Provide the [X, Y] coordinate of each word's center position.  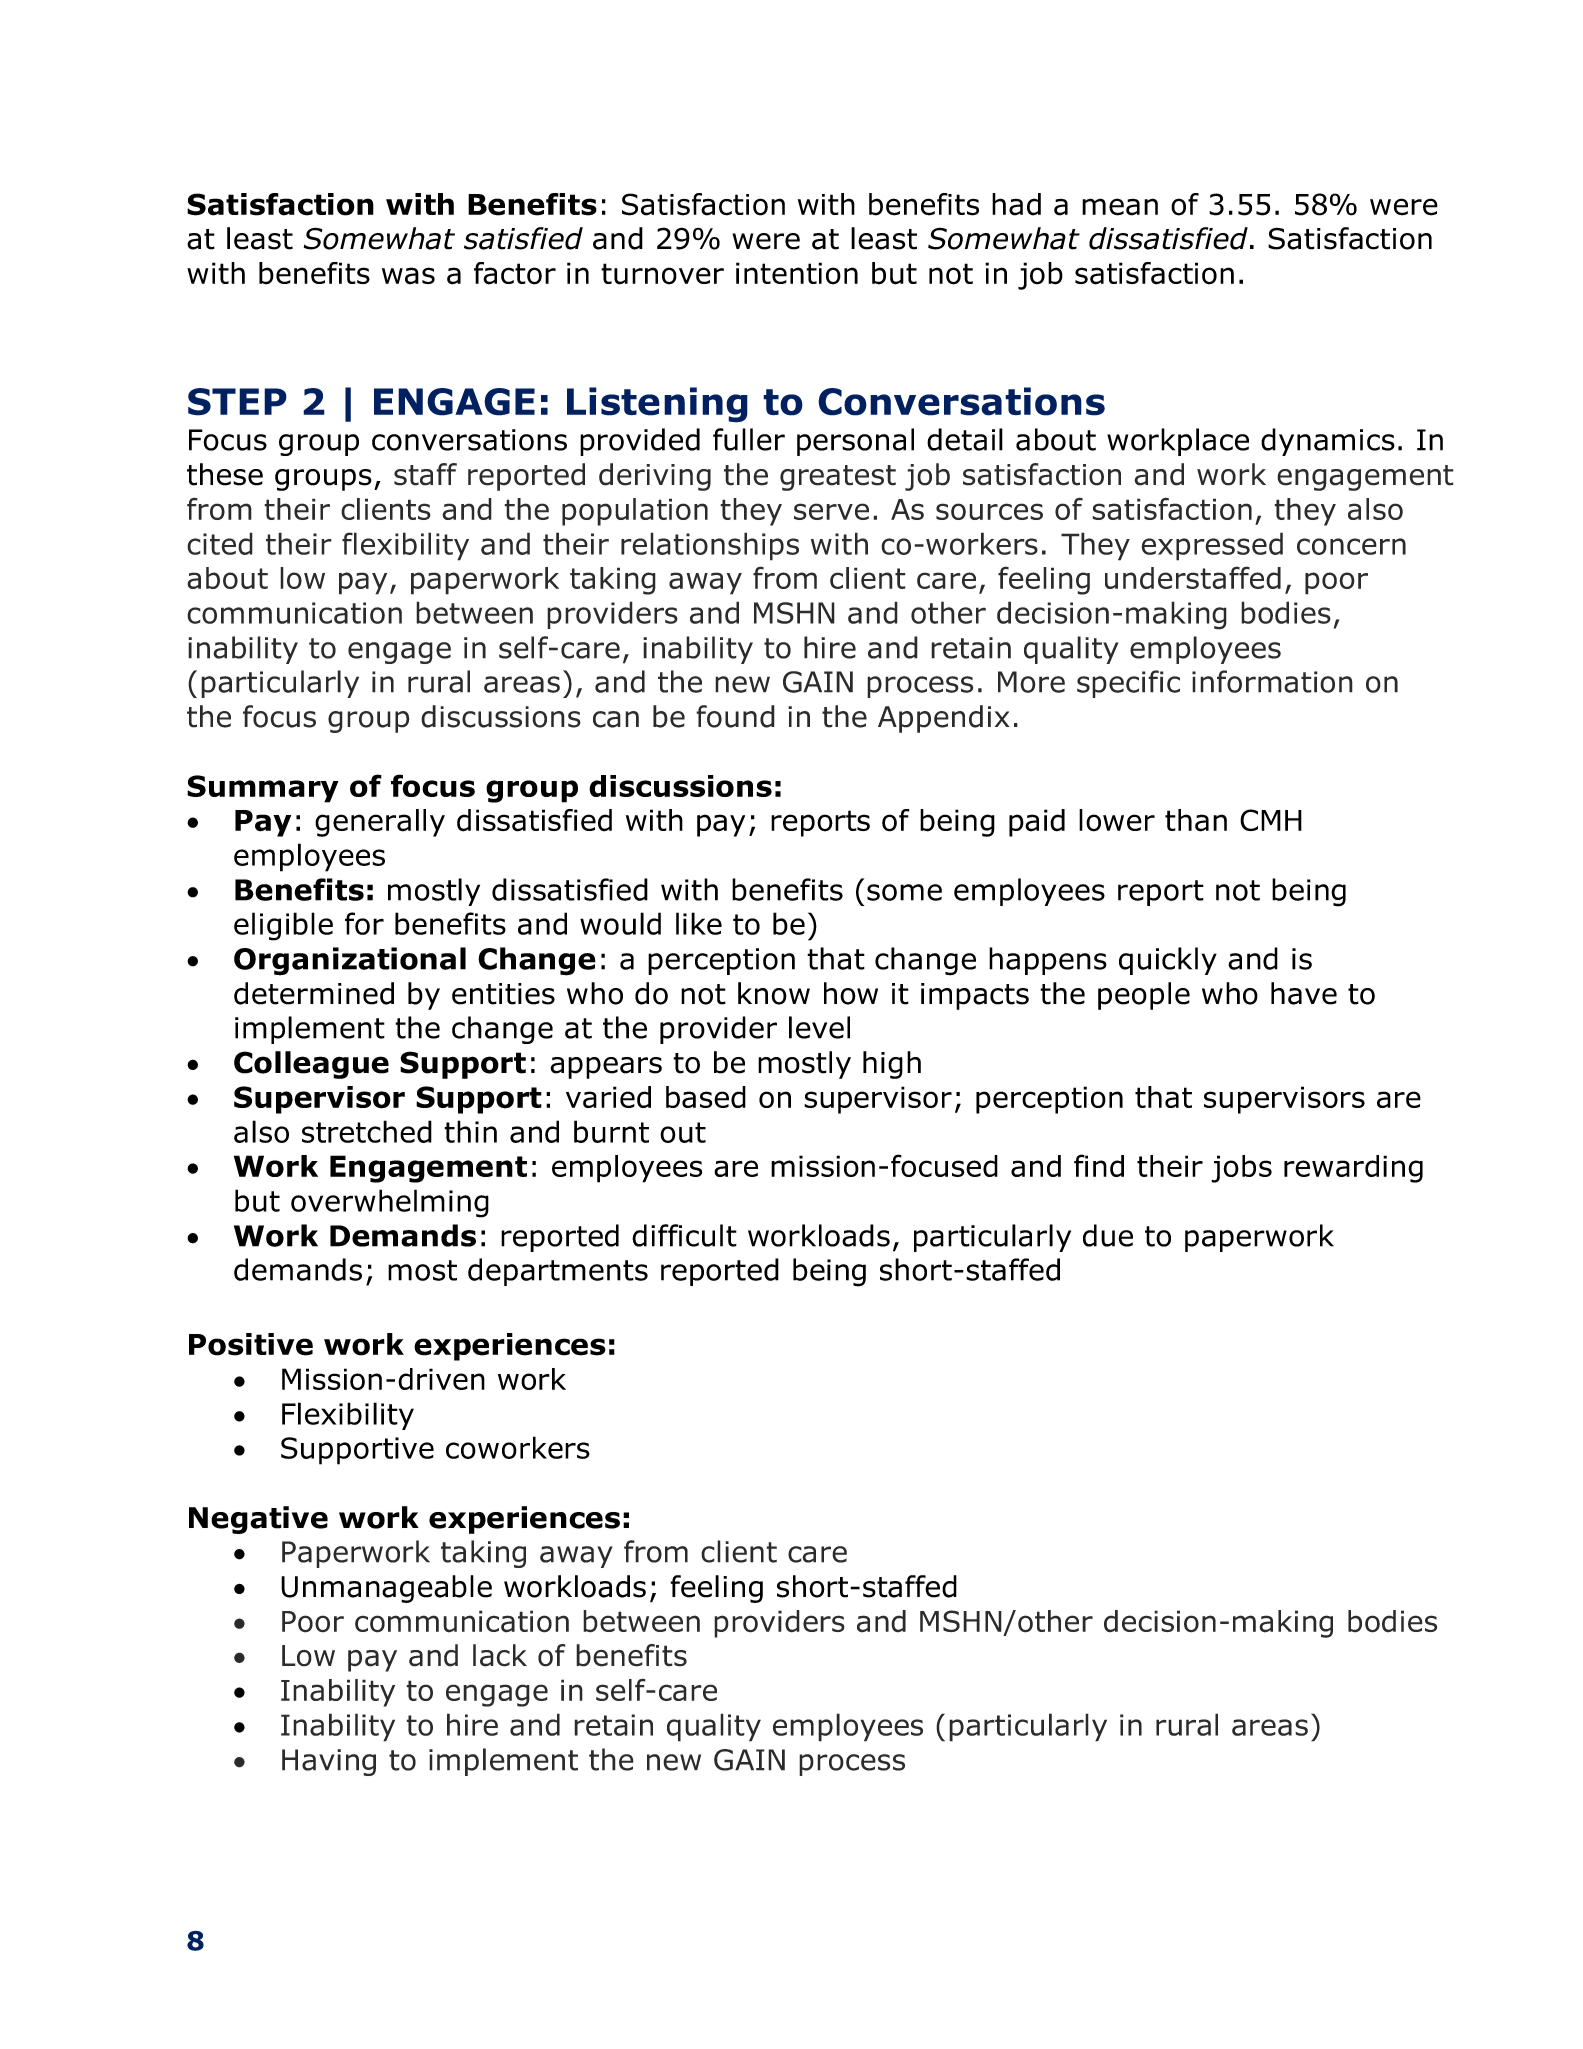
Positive [251, 1344]
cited [220, 543]
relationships [710, 546]
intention [797, 273]
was [408, 276]
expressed [1212, 546]
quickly [1168, 961]
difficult [684, 1235]
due [1108, 1235]
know [774, 993]
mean [1120, 207]
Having [329, 1762]
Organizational [350, 961]
